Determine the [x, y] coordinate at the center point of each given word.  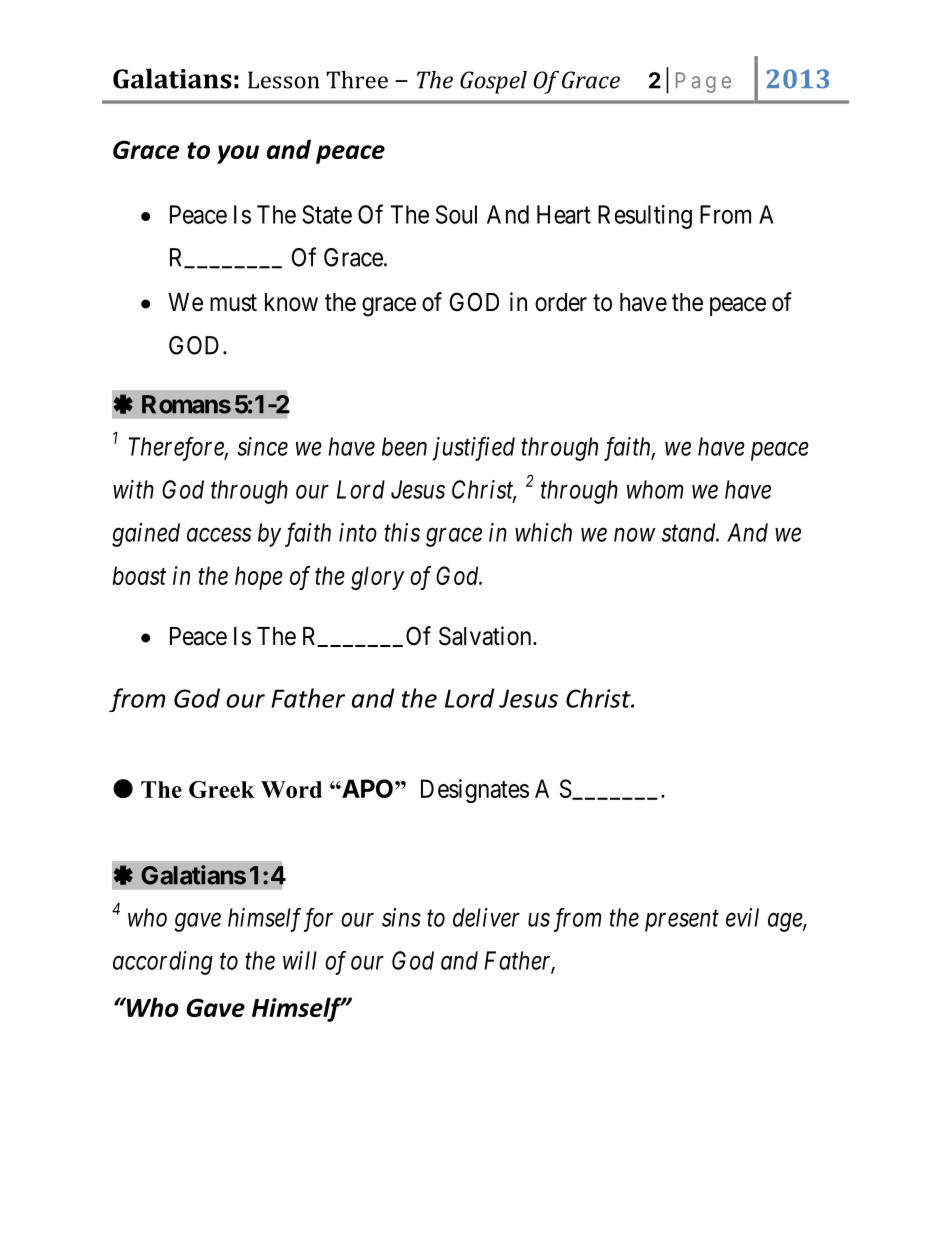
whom [655, 489]
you [238, 154]
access [219, 535]
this [402, 532]
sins [401, 917]
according [163, 963]
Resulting [645, 217]
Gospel [493, 82]
